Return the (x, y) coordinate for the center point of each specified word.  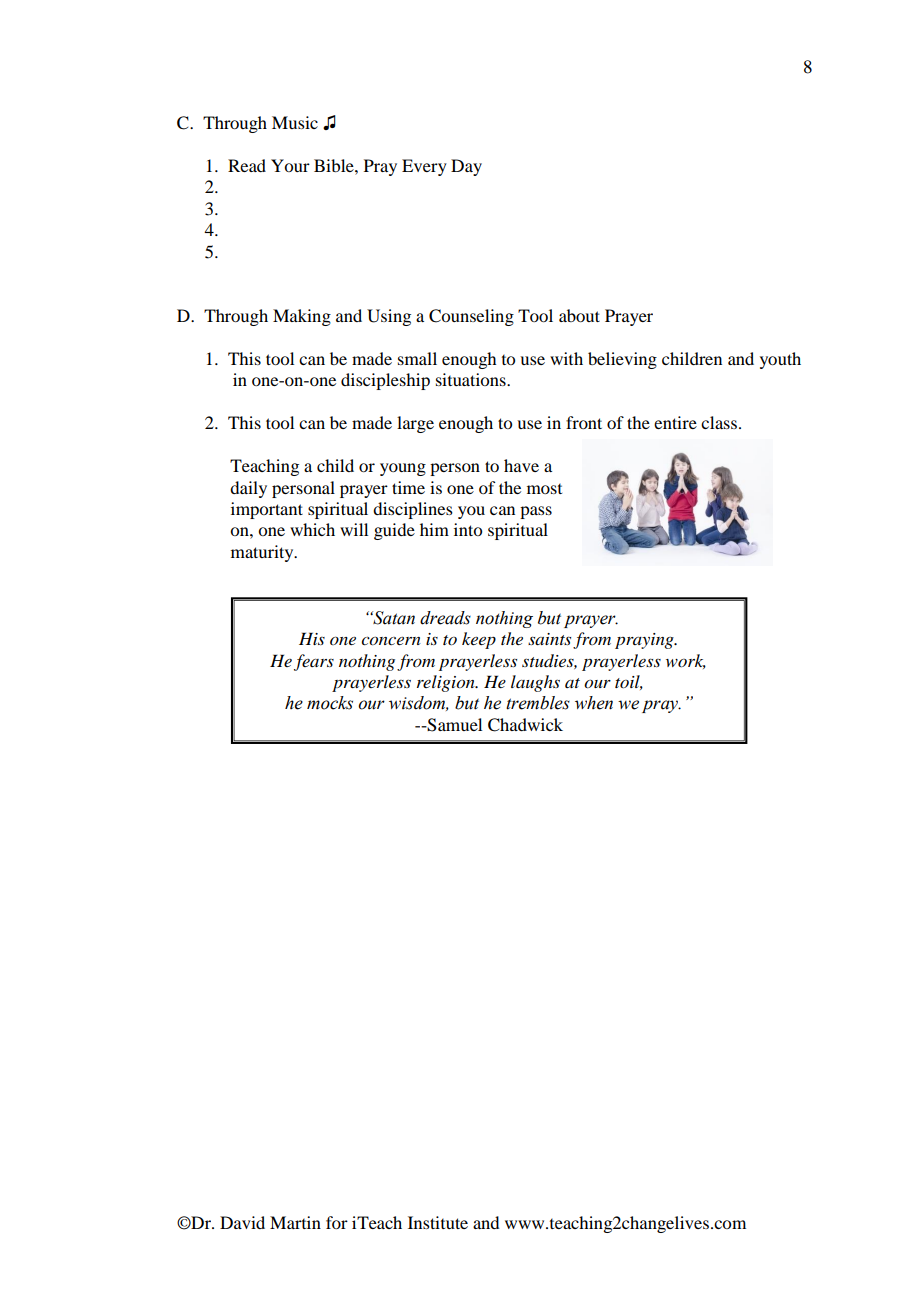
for (337, 1222)
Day (466, 167)
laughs (535, 683)
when (594, 703)
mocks (330, 703)
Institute (438, 1222)
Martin (295, 1222)
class (720, 422)
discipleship (385, 381)
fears (314, 662)
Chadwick (525, 725)
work (686, 661)
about (579, 315)
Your (290, 165)
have (521, 465)
